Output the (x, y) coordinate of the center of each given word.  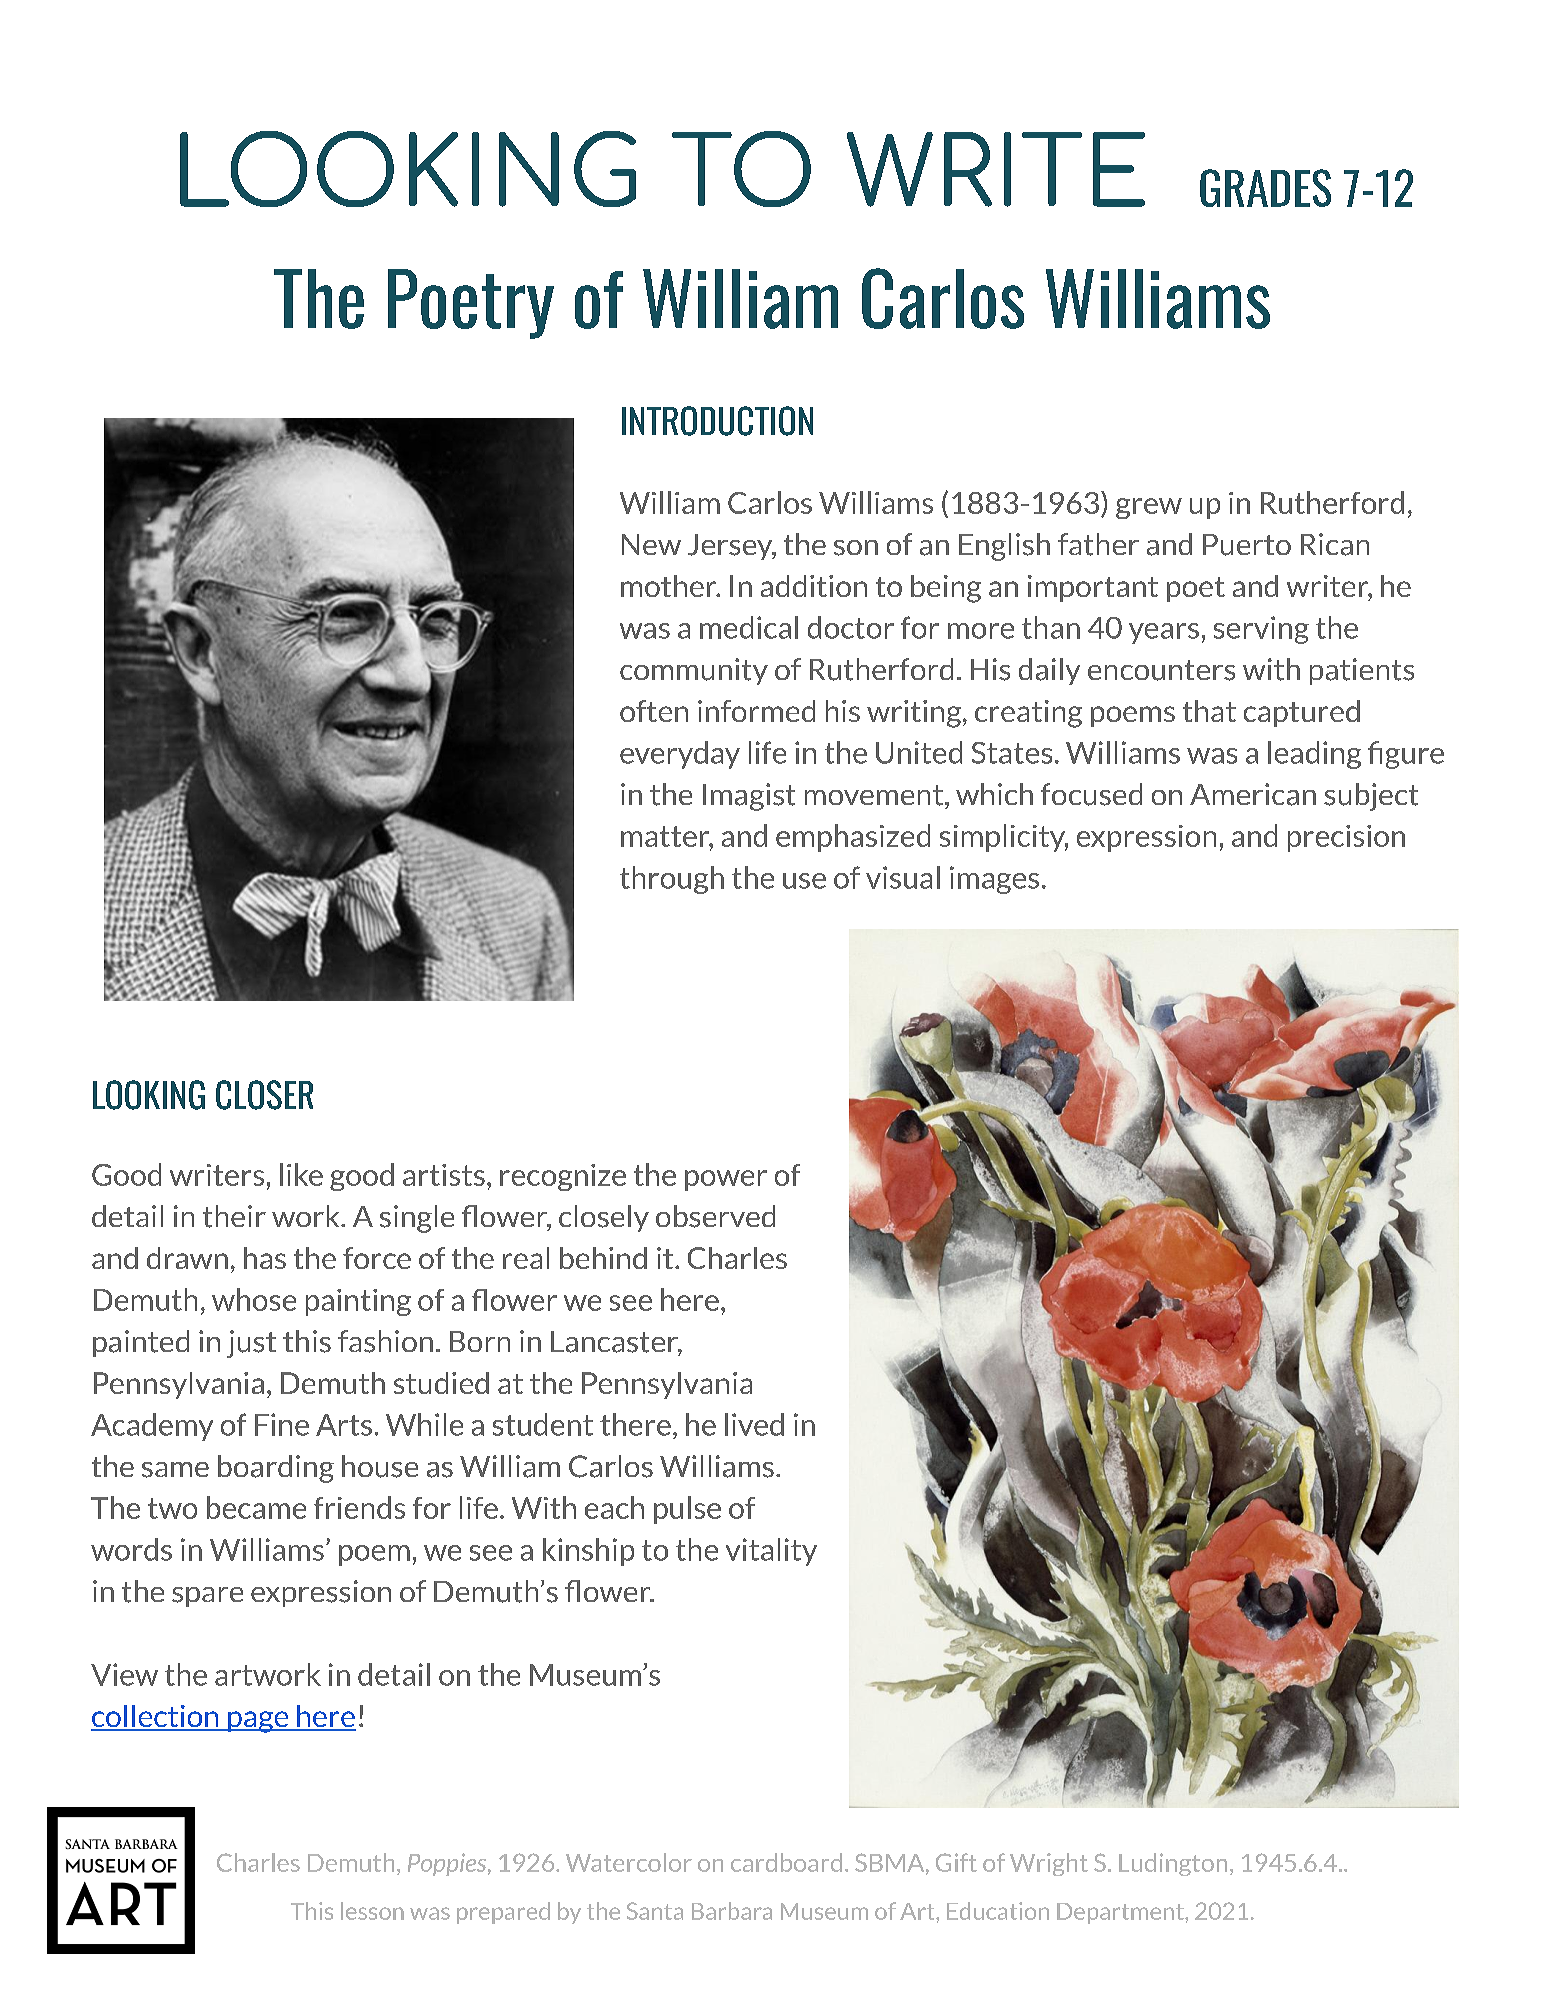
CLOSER (264, 1095)
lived (754, 1424)
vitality (771, 1552)
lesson (372, 1911)
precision (1346, 838)
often (654, 711)
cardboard (786, 1862)
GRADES (1265, 188)
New (651, 544)
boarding (276, 1469)
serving (1261, 630)
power (726, 1180)
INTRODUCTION (717, 421)
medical (749, 627)
